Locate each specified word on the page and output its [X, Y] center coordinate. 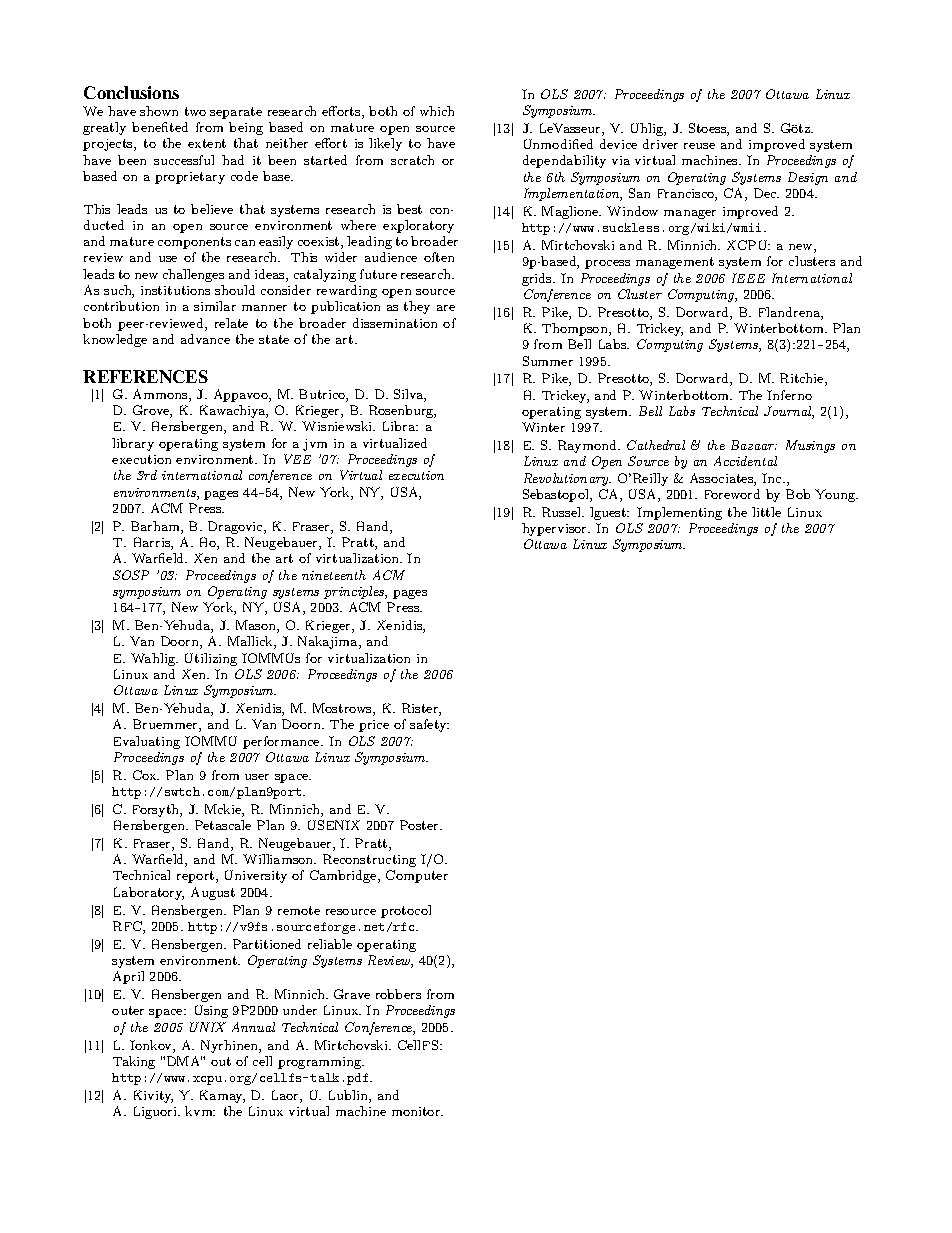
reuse [699, 146]
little [766, 512]
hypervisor [555, 529]
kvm [200, 1111]
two [195, 111]
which [437, 111]
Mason [257, 626]
